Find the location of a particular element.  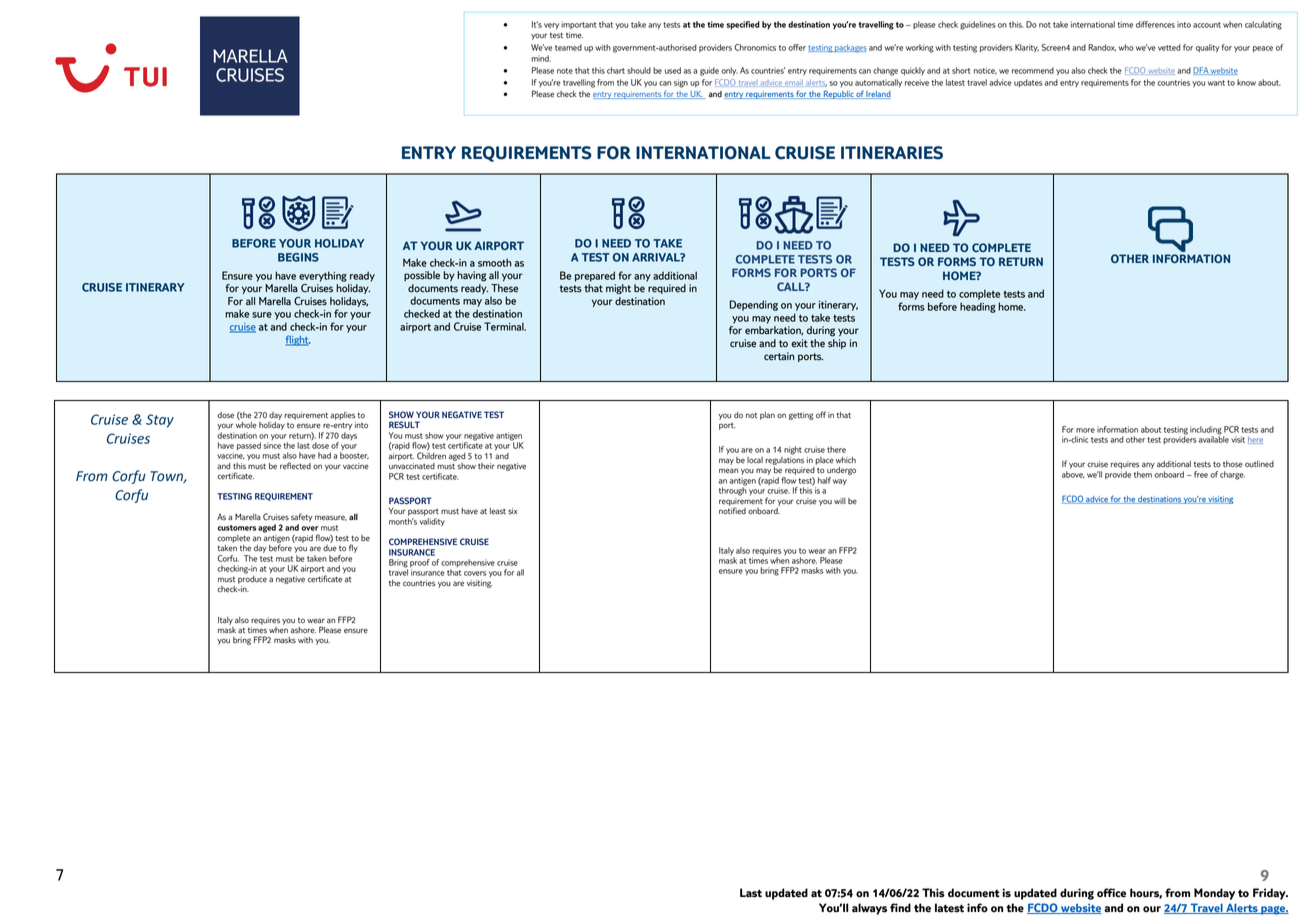

only is located at coordinates (729, 71).
